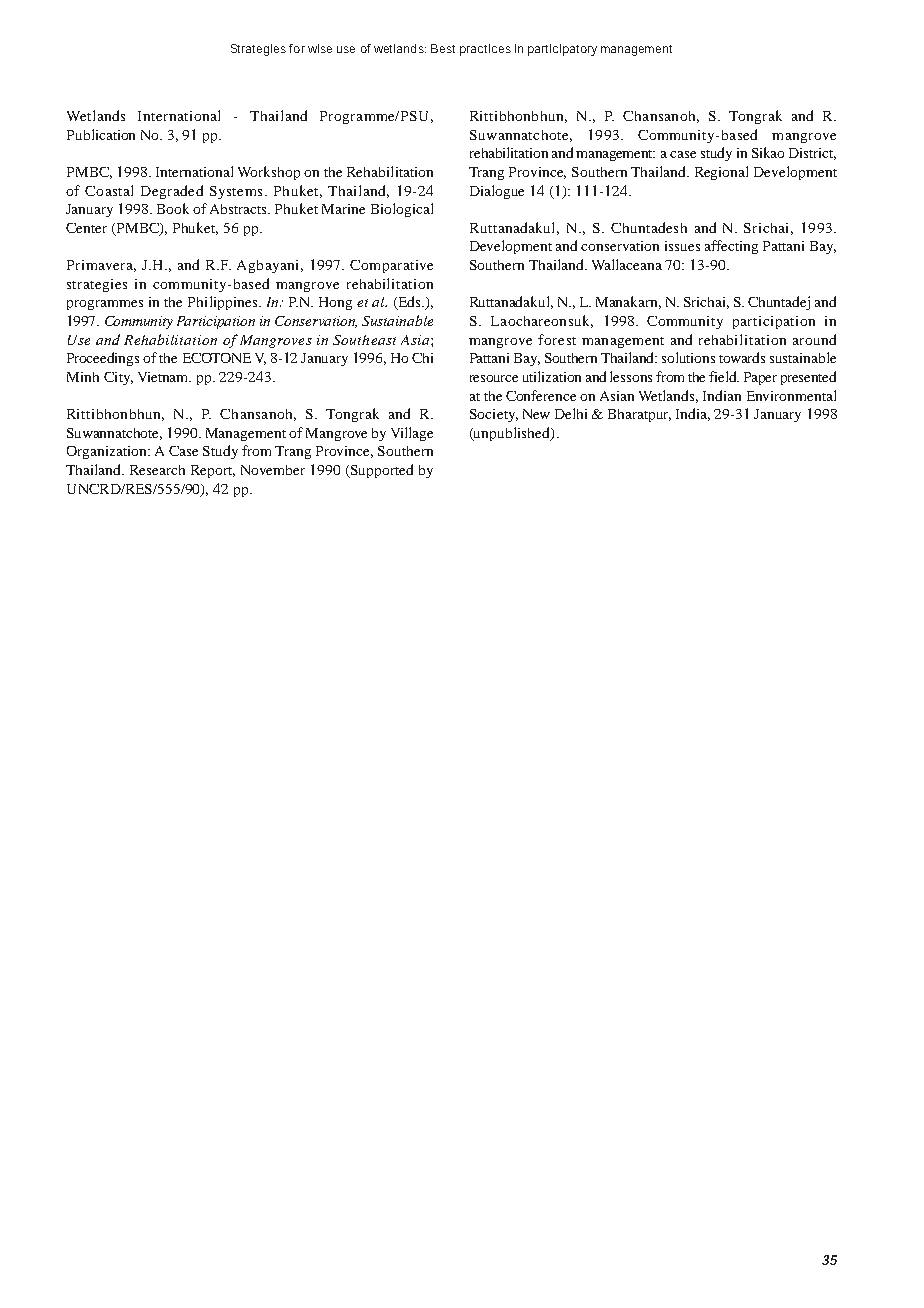  I want to click on Comparative, so click(391, 266).
